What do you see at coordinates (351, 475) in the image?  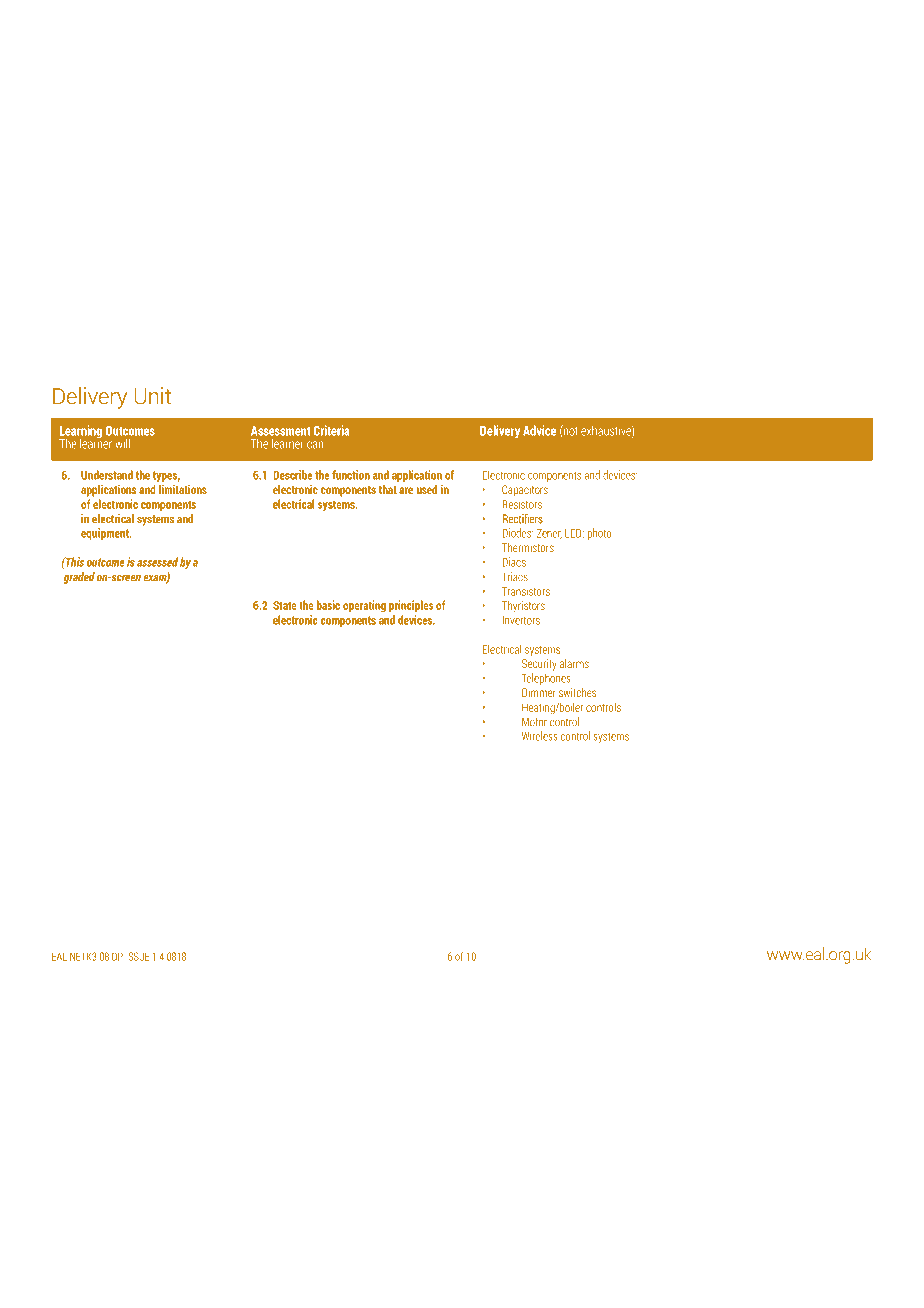 I see `function` at bounding box center [351, 475].
